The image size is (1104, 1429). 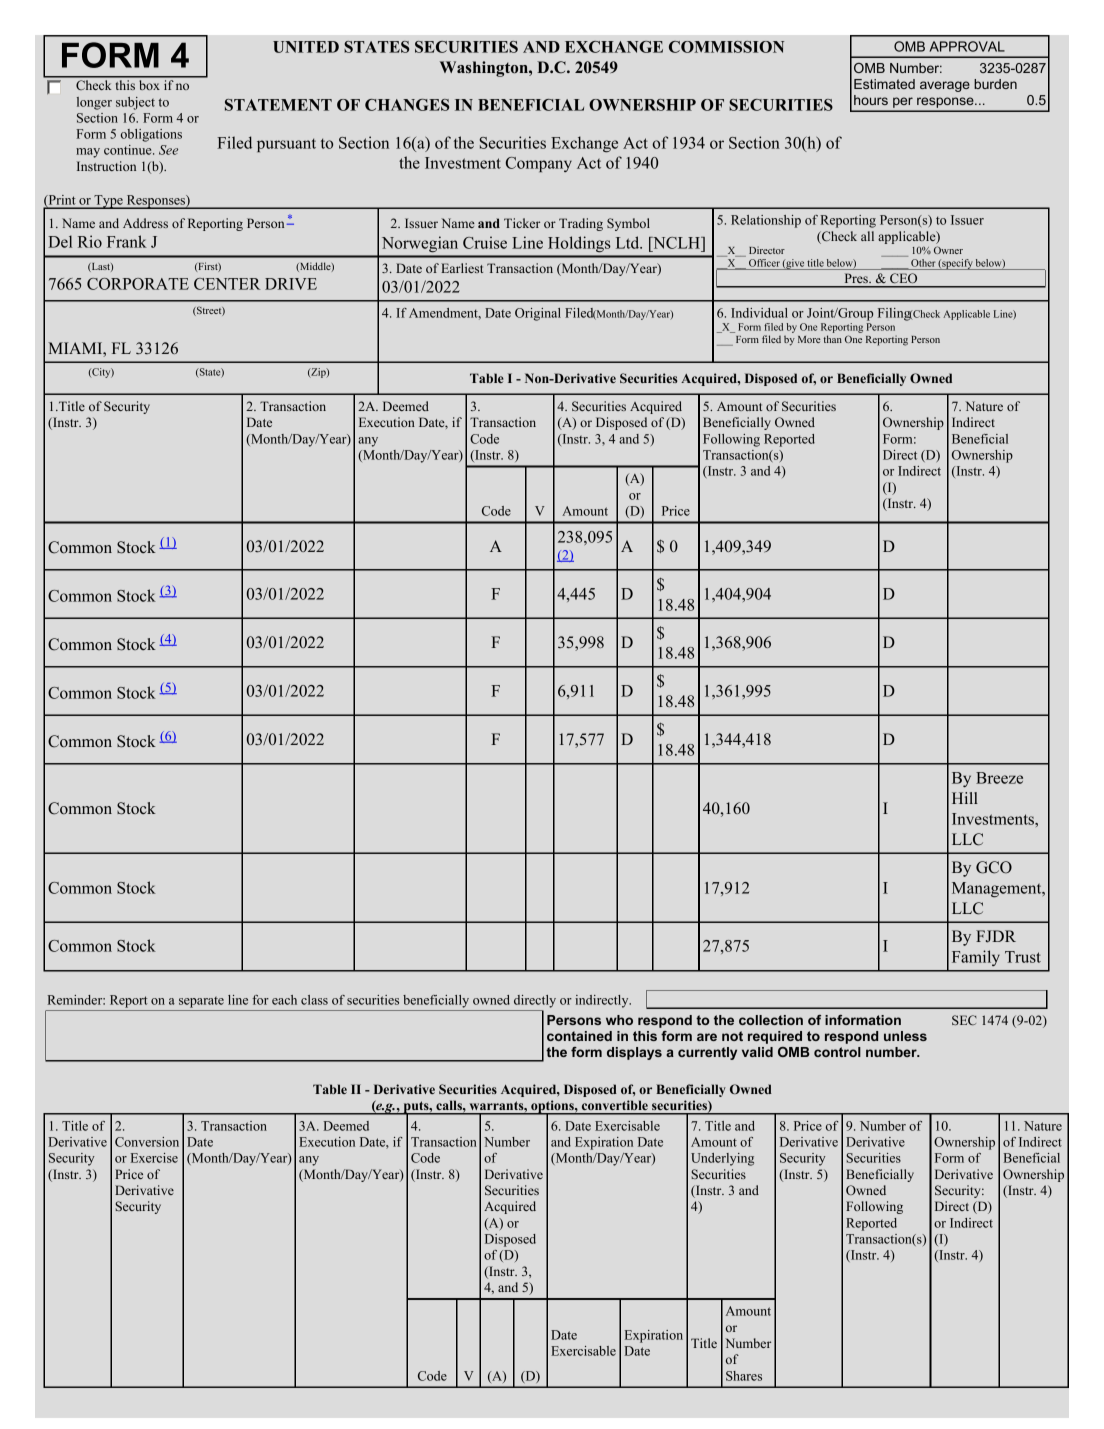 I want to click on Company, so click(x=539, y=164).
